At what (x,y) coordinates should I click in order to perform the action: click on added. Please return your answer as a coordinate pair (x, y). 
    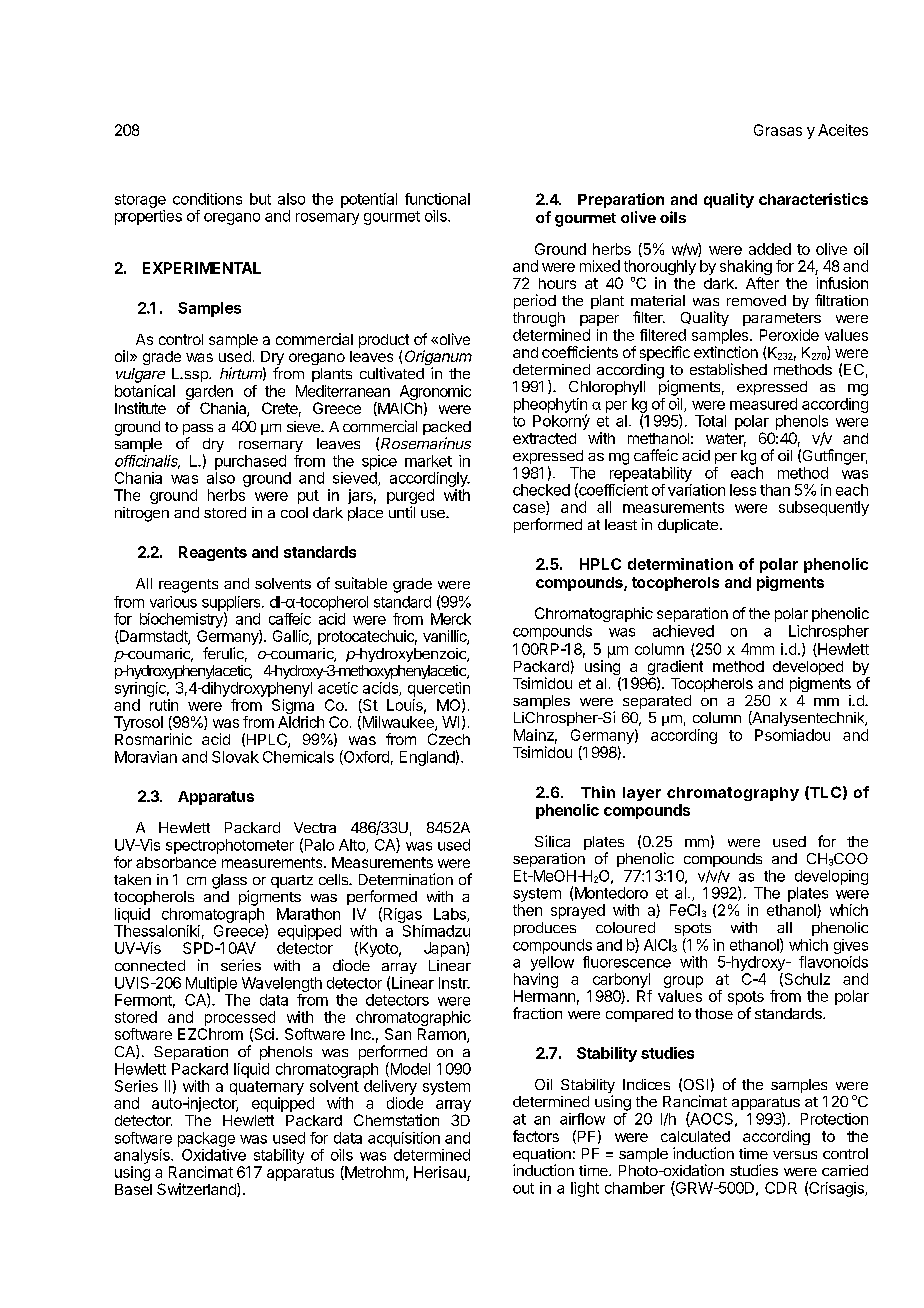
    Looking at the image, I should click on (770, 249).
